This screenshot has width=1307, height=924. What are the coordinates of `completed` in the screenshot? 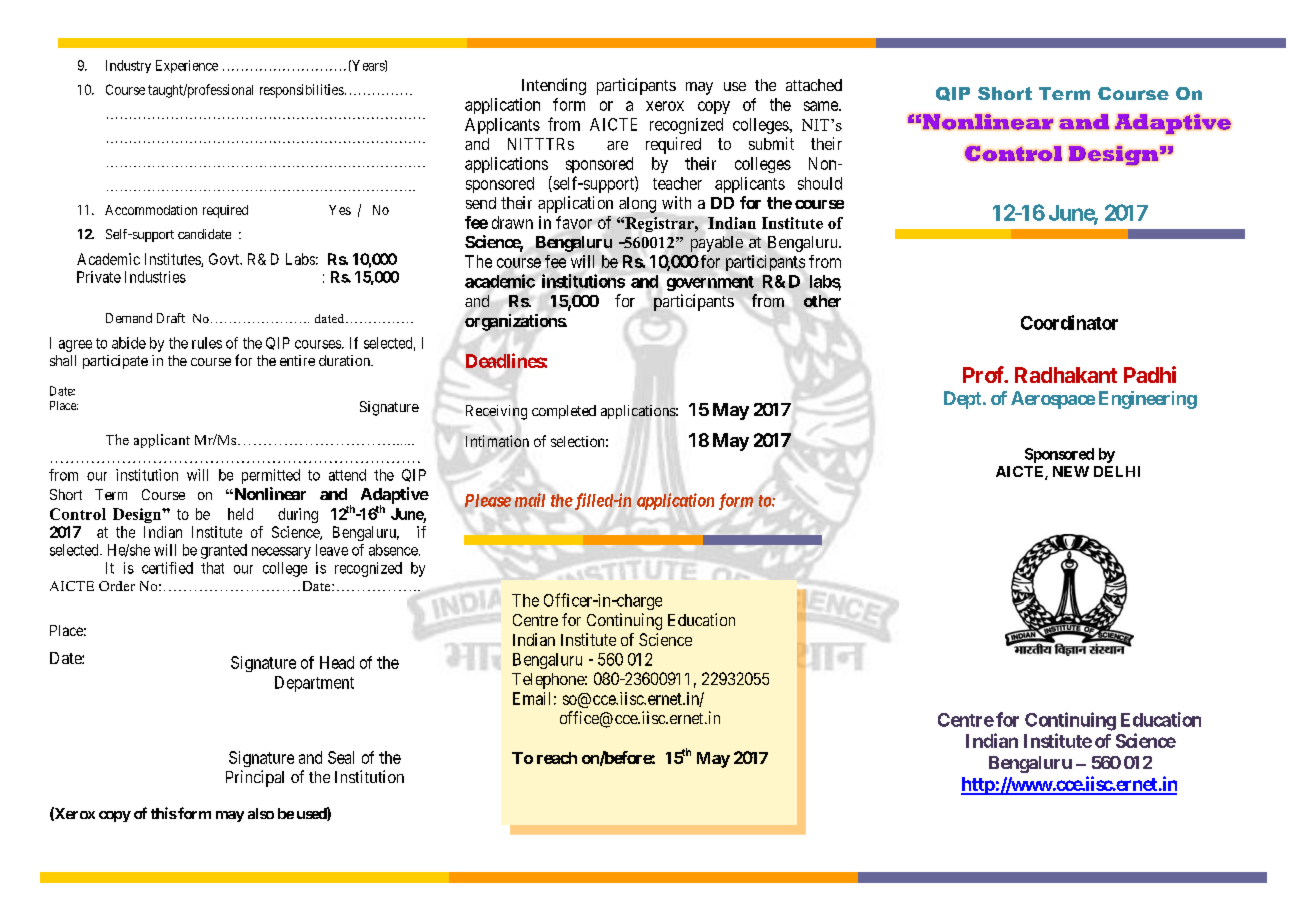 It's located at (564, 412).
